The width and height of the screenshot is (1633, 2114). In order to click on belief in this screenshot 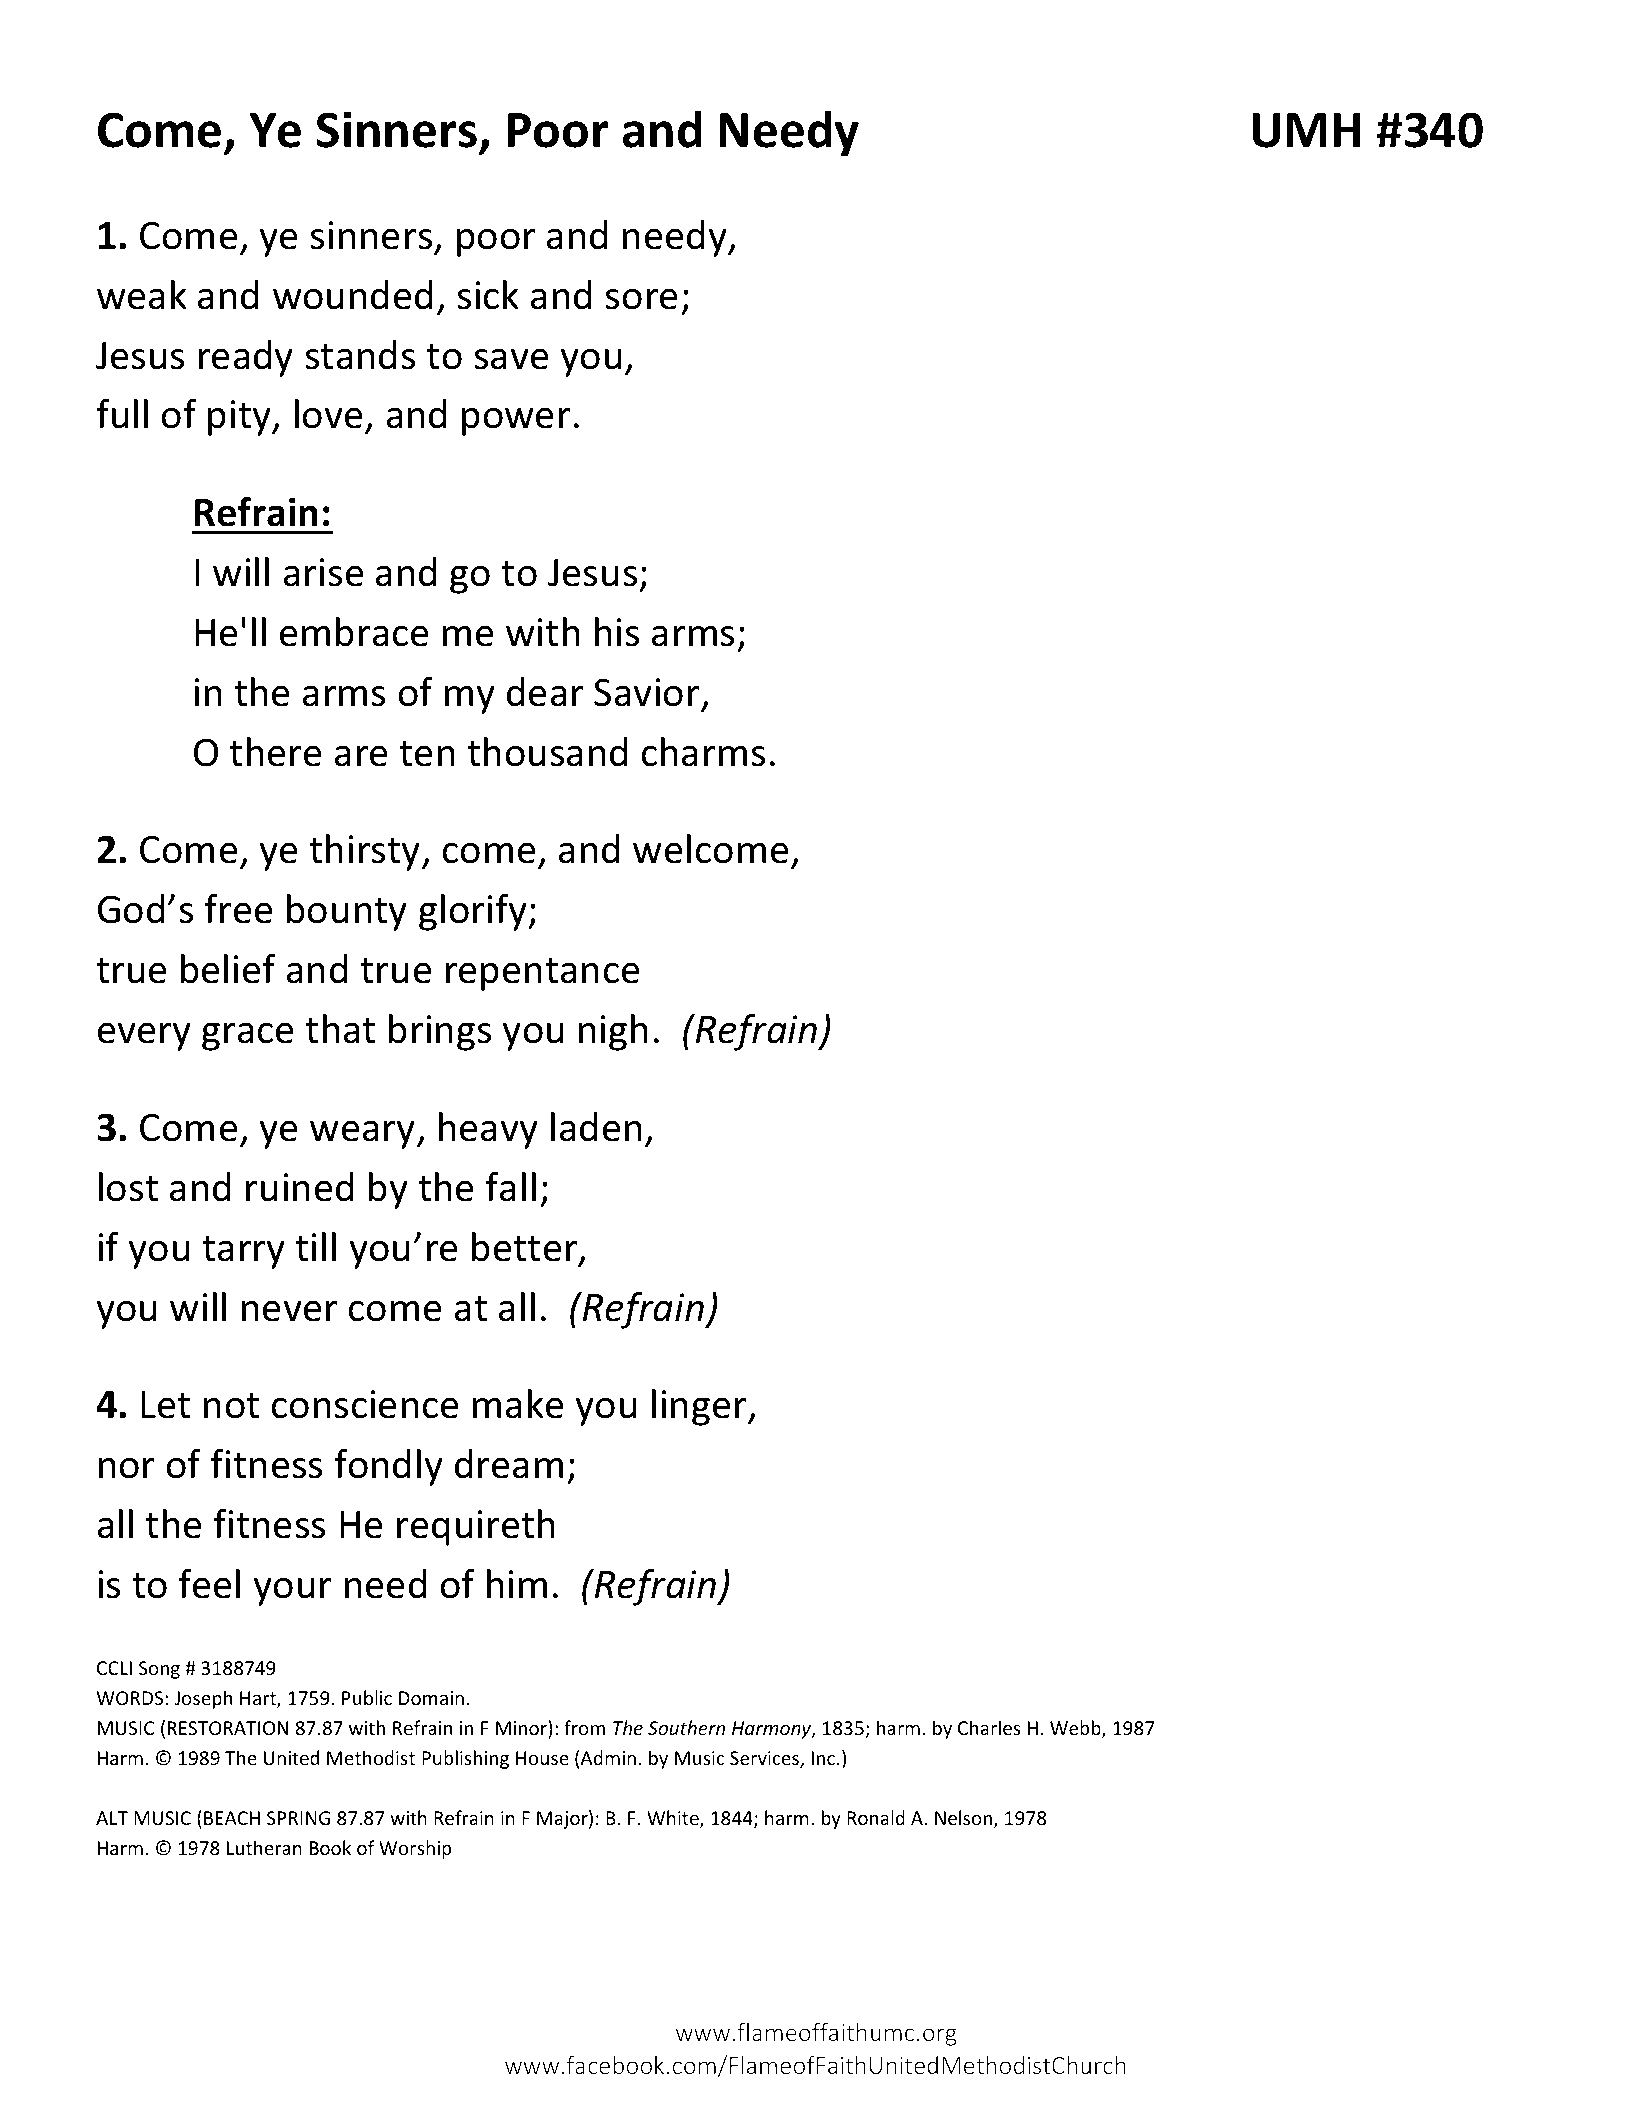, I will do `click(228, 969)`.
